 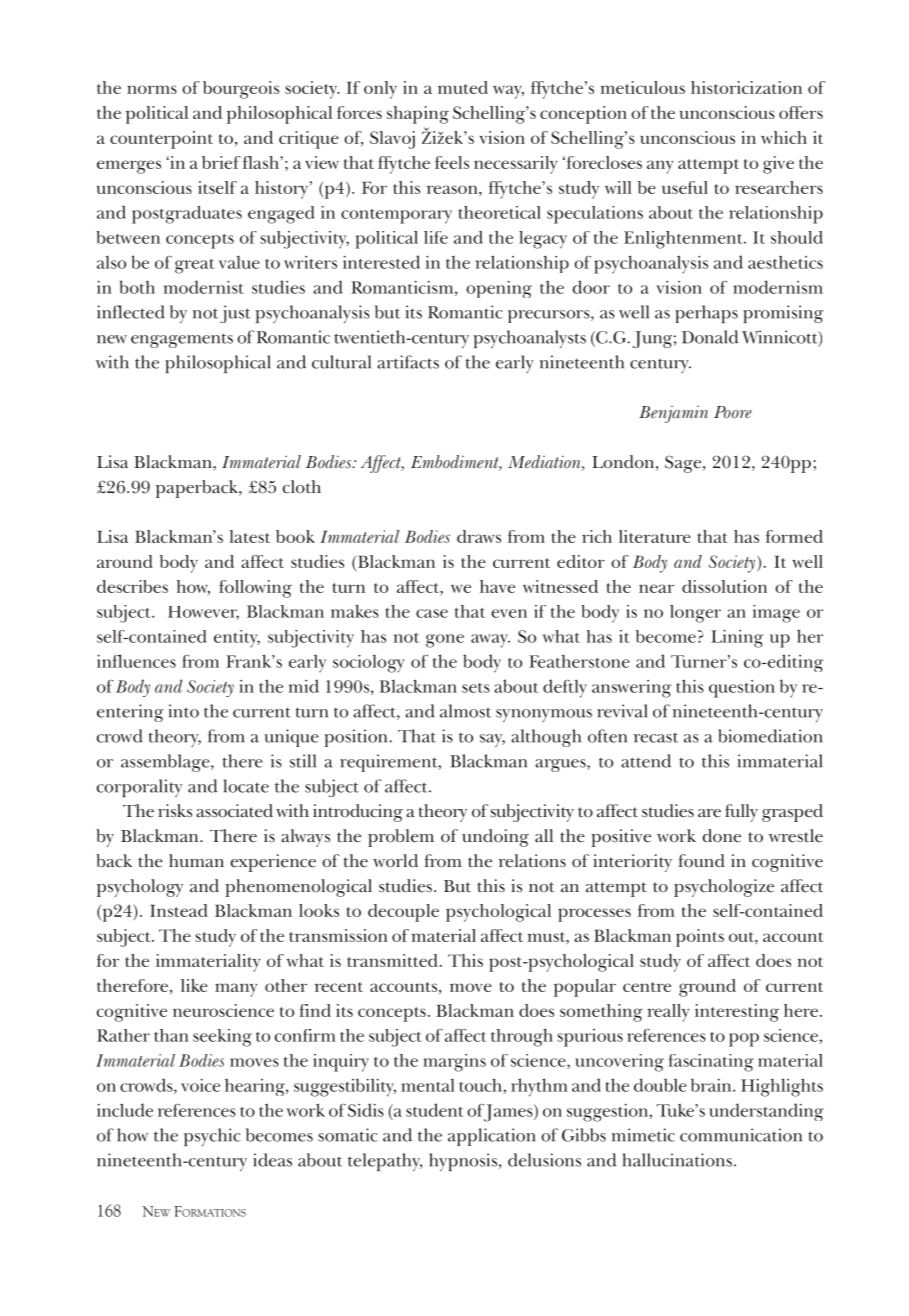 I want to click on student, so click(x=435, y=1110).
